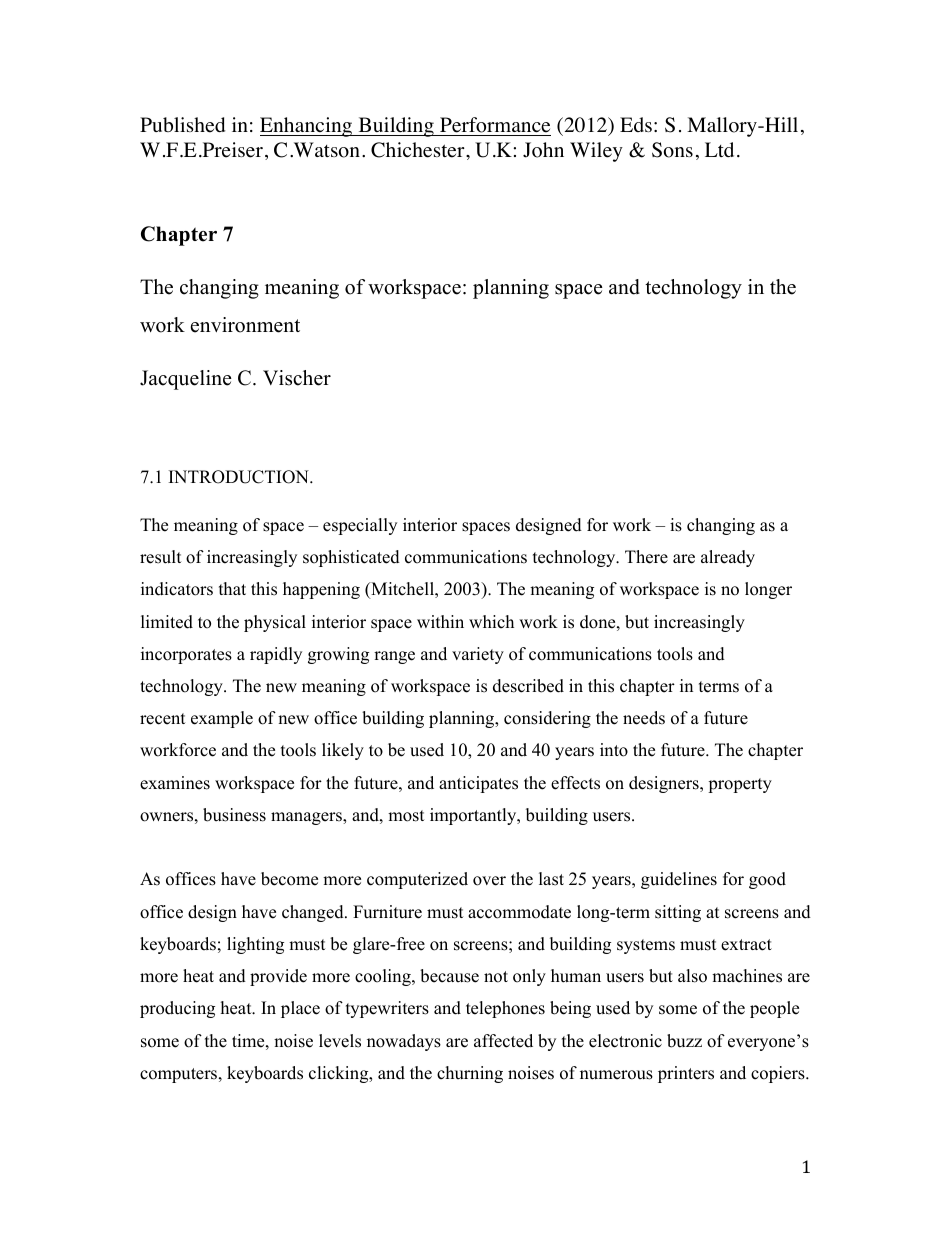  Describe the element at coordinates (232, 588) in the image. I see `that` at that location.
